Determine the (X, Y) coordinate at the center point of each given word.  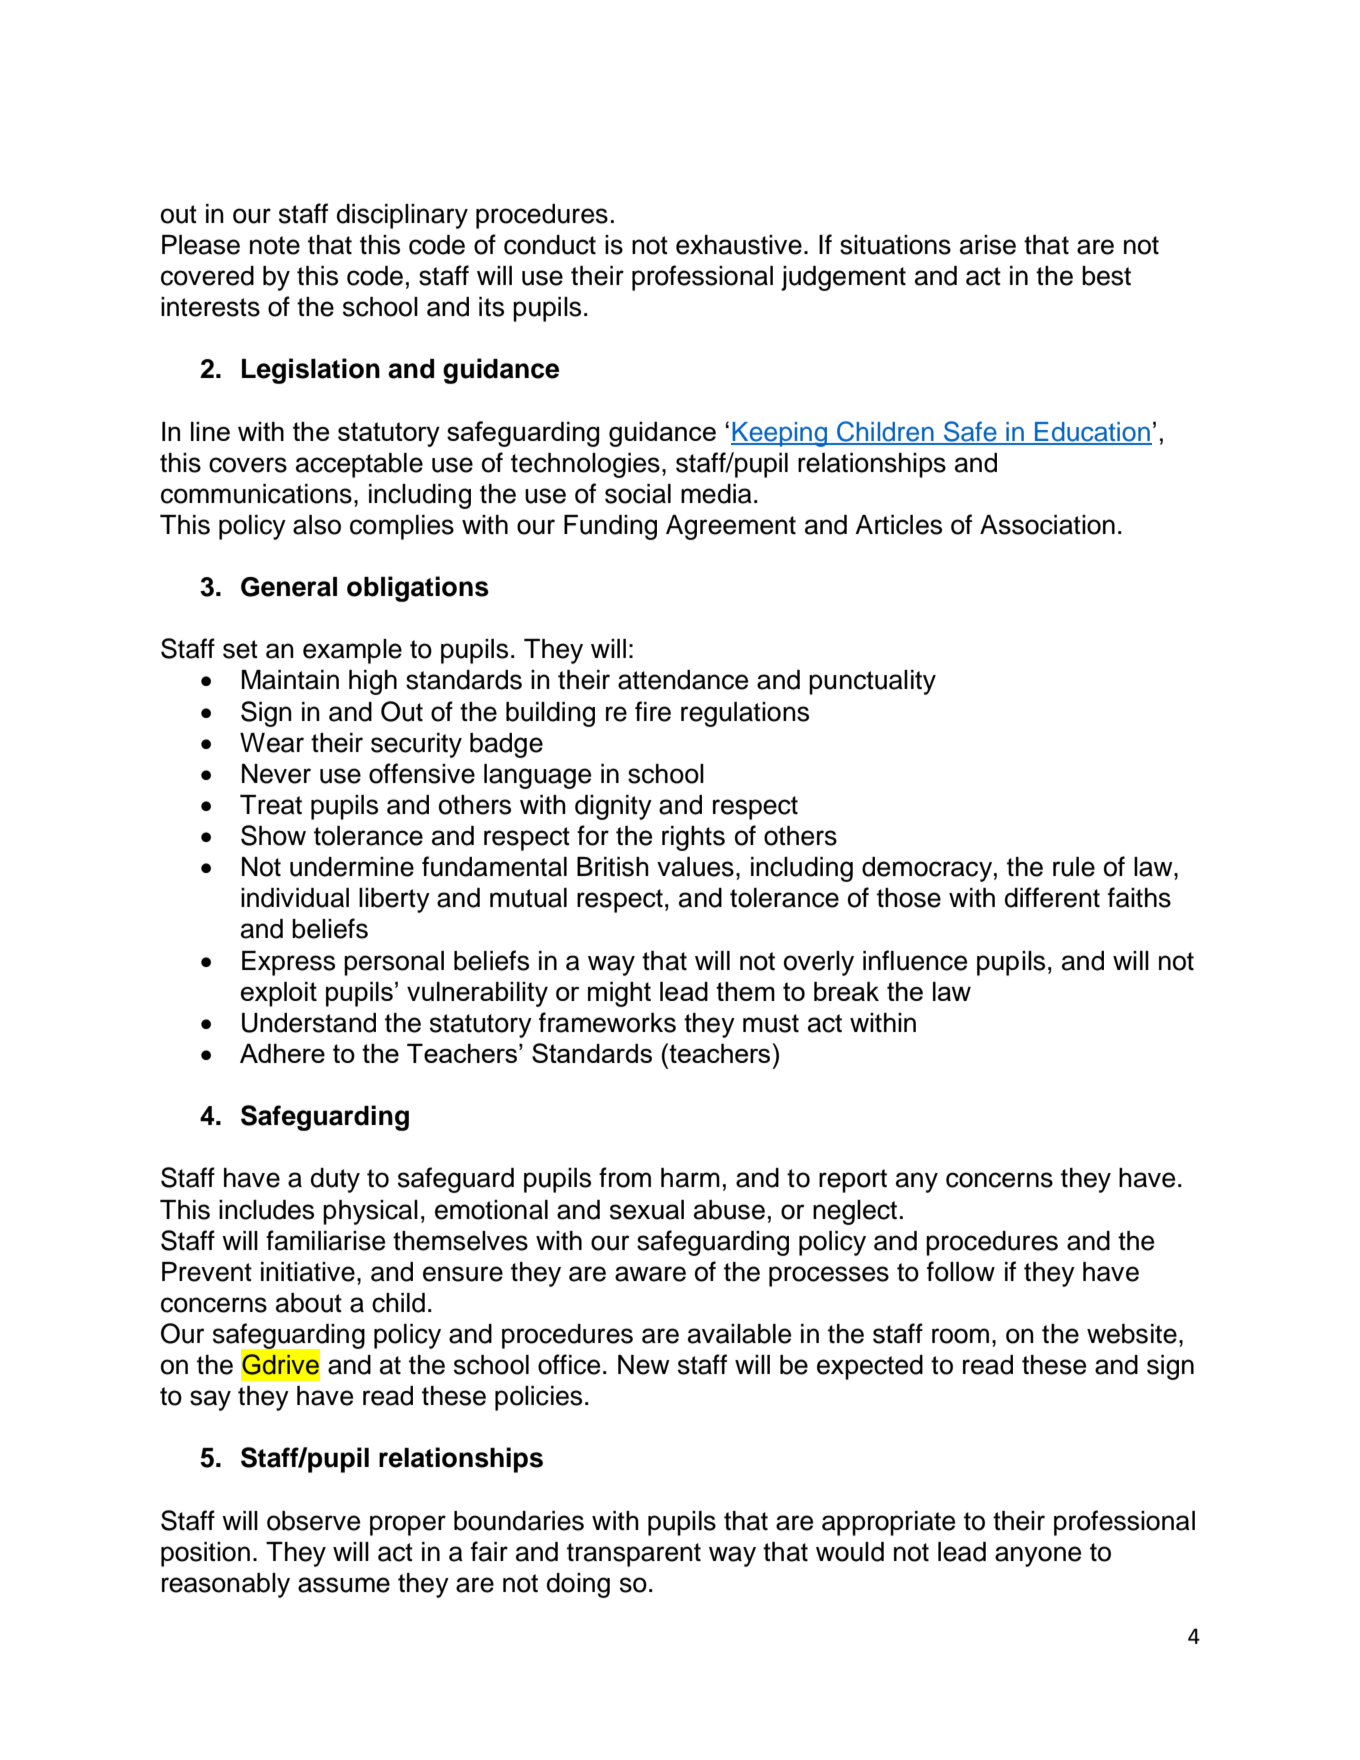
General (289, 587)
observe (313, 1521)
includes (266, 1210)
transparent (634, 1555)
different (1052, 897)
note (275, 245)
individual (295, 898)
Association (1047, 525)
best (1106, 276)
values (695, 867)
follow (961, 1271)
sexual (647, 1210)
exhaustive (739, 245)
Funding (610, 527)
